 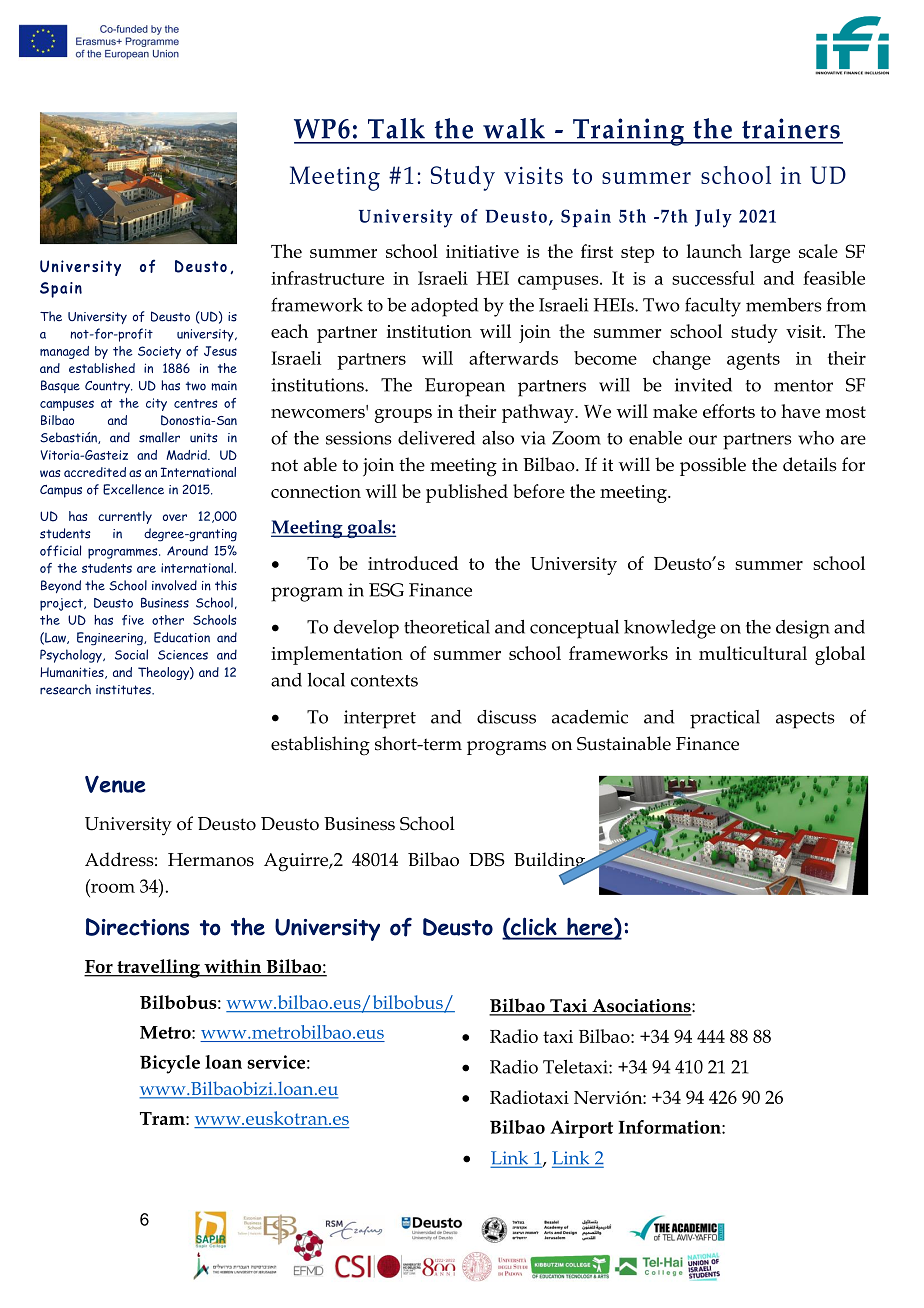 I want to click on Venue, so click(x=115, y=784).
